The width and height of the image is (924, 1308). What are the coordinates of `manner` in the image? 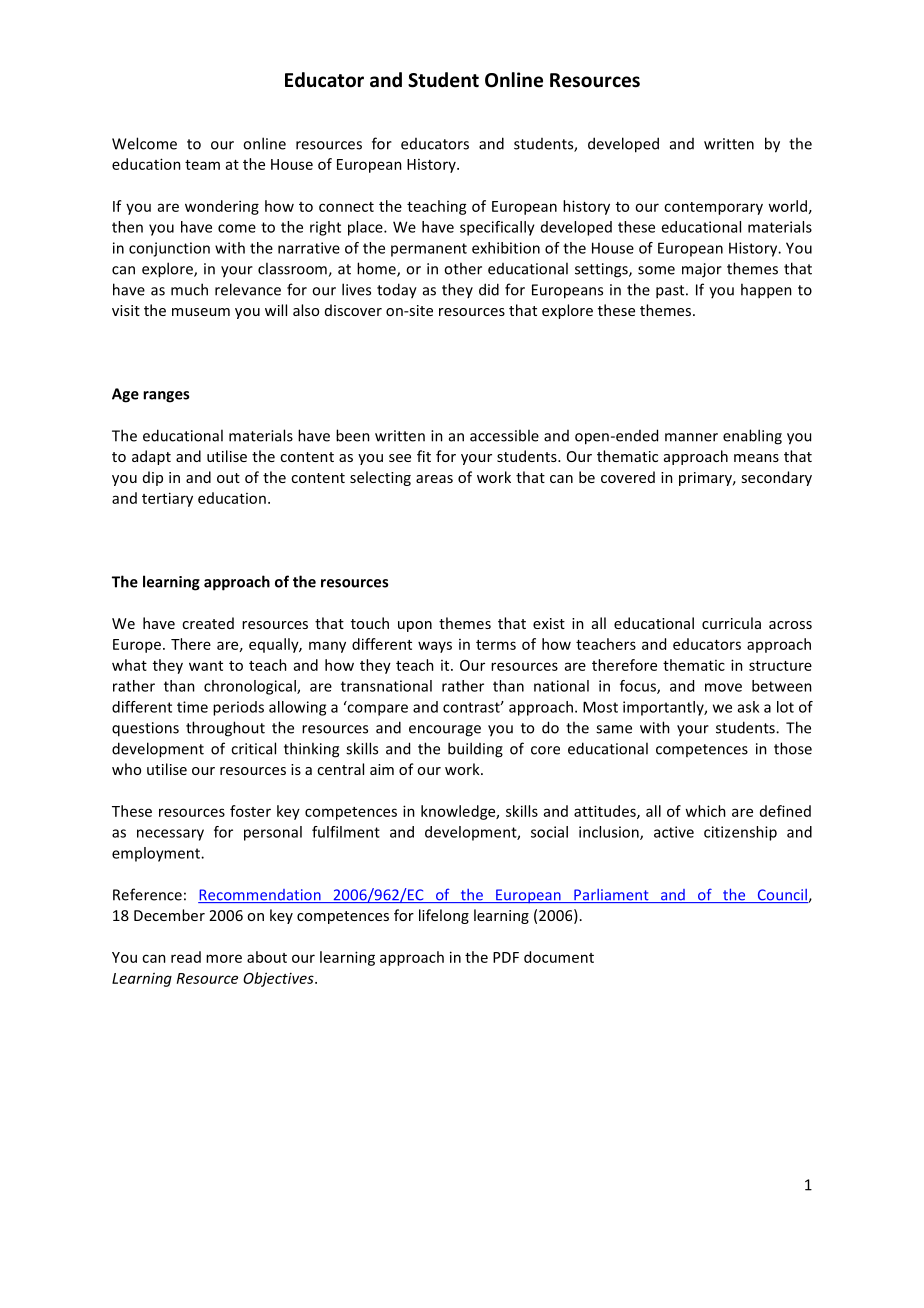 It's located at (691, 437).
